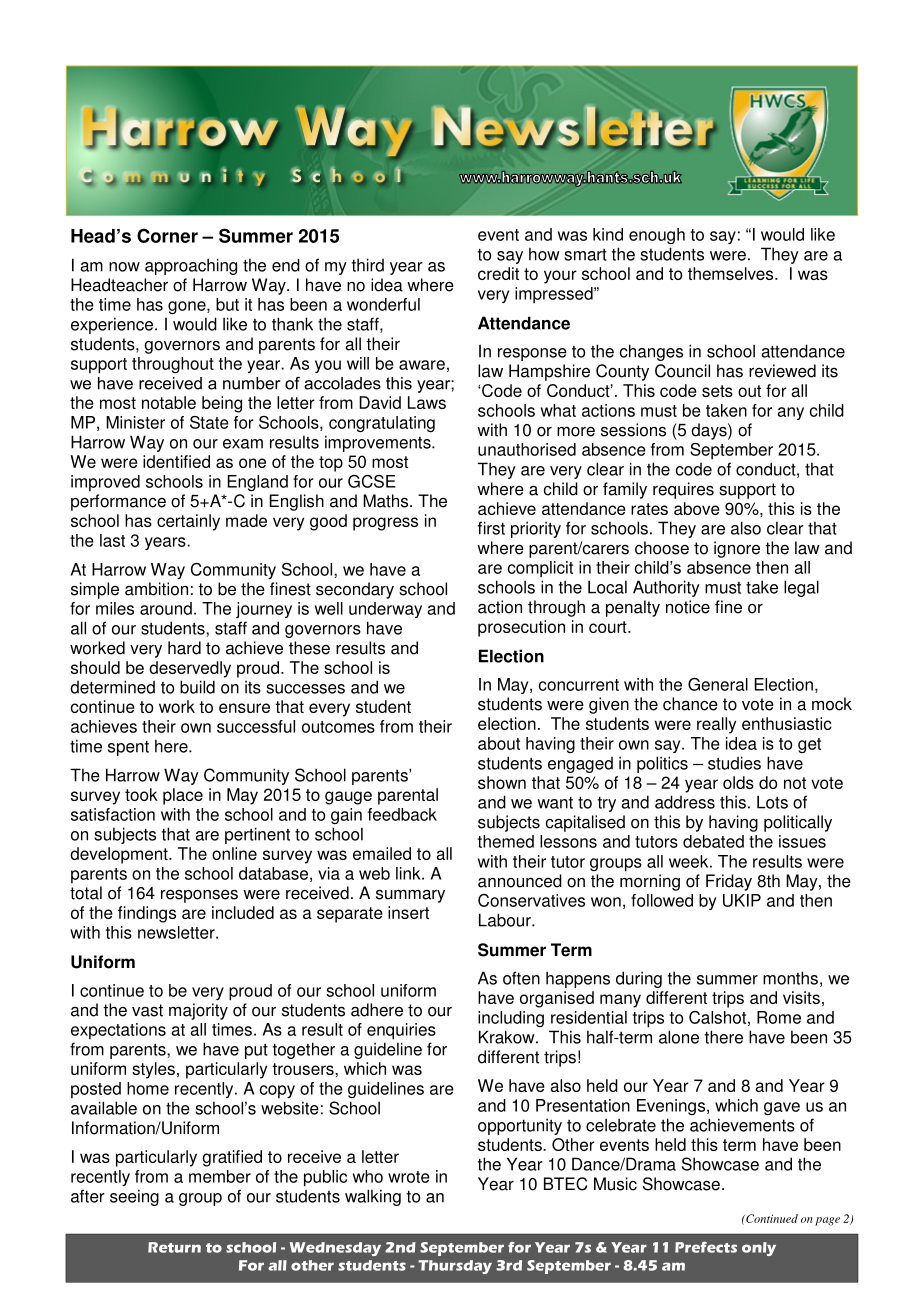  Describe the element at coordinates (499, 743) in the image. I see `about` at that location.
